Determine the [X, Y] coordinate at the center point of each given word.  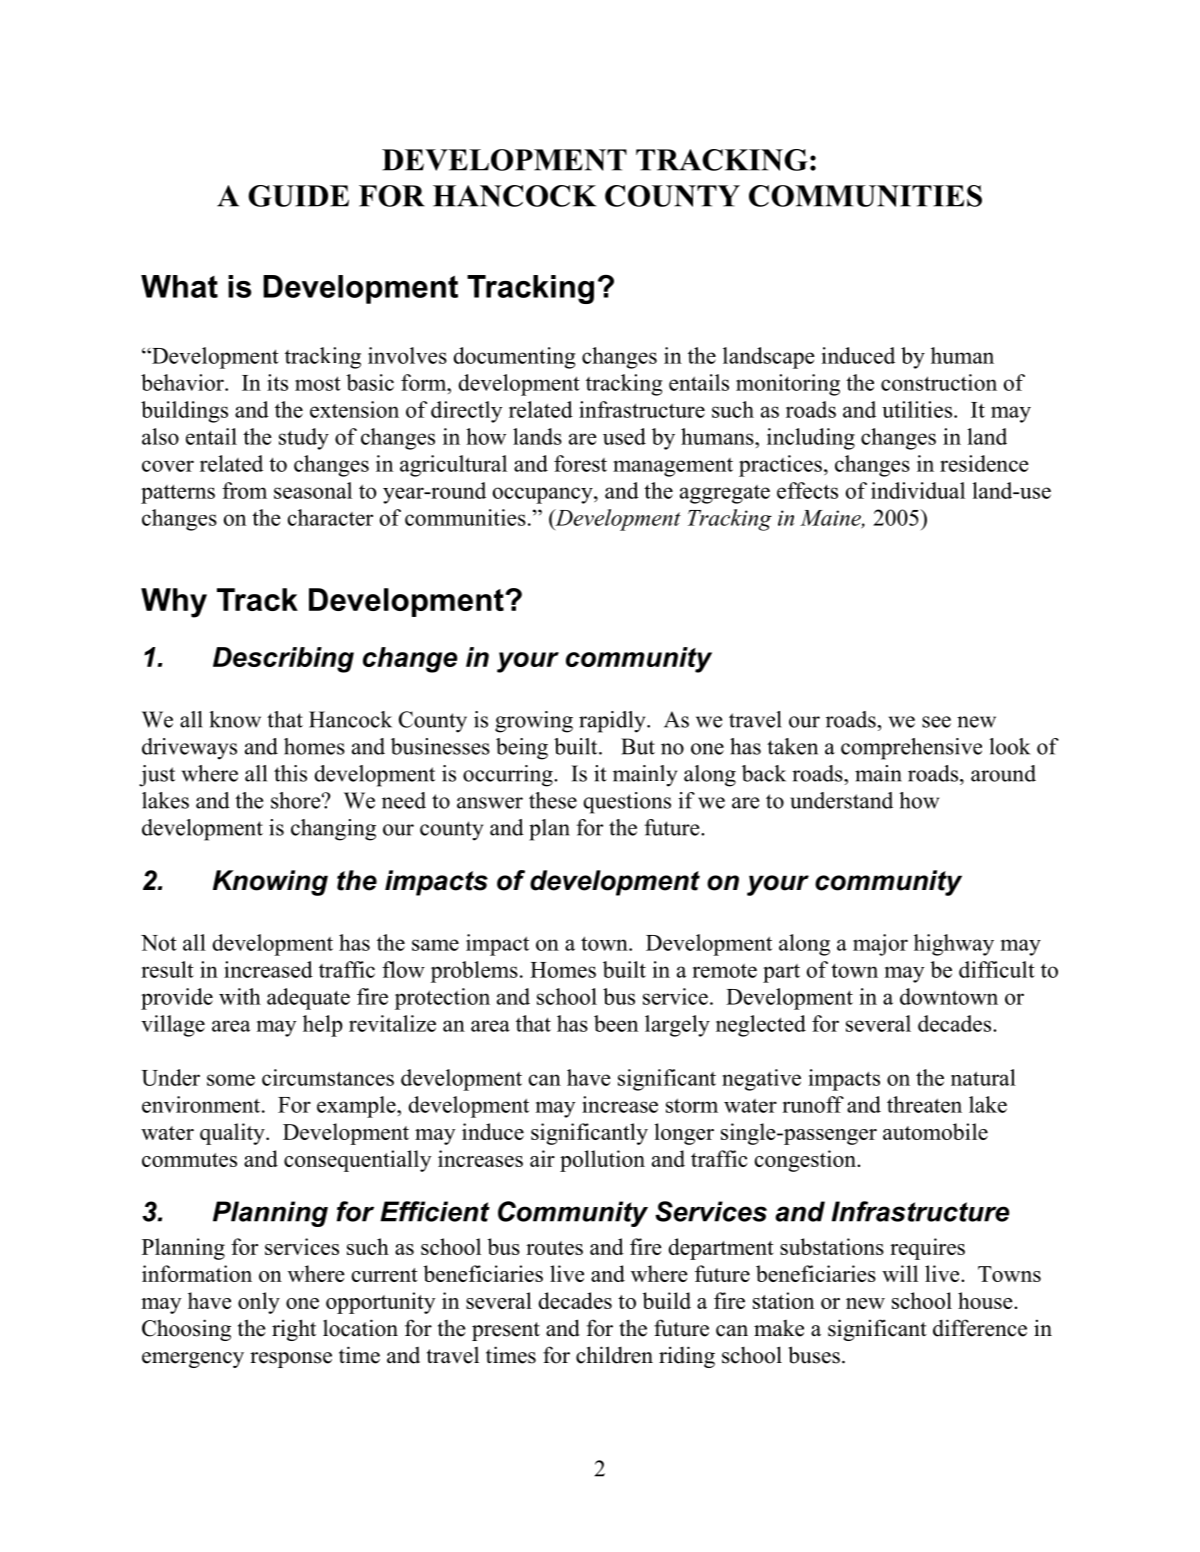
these [553, 800]
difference [980, 1328]
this [290, 773]
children [614, 1355]
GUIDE [298, 196]
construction [939, 382]
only [259, 1303]
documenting [514, 358]
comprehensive [911, 749]
